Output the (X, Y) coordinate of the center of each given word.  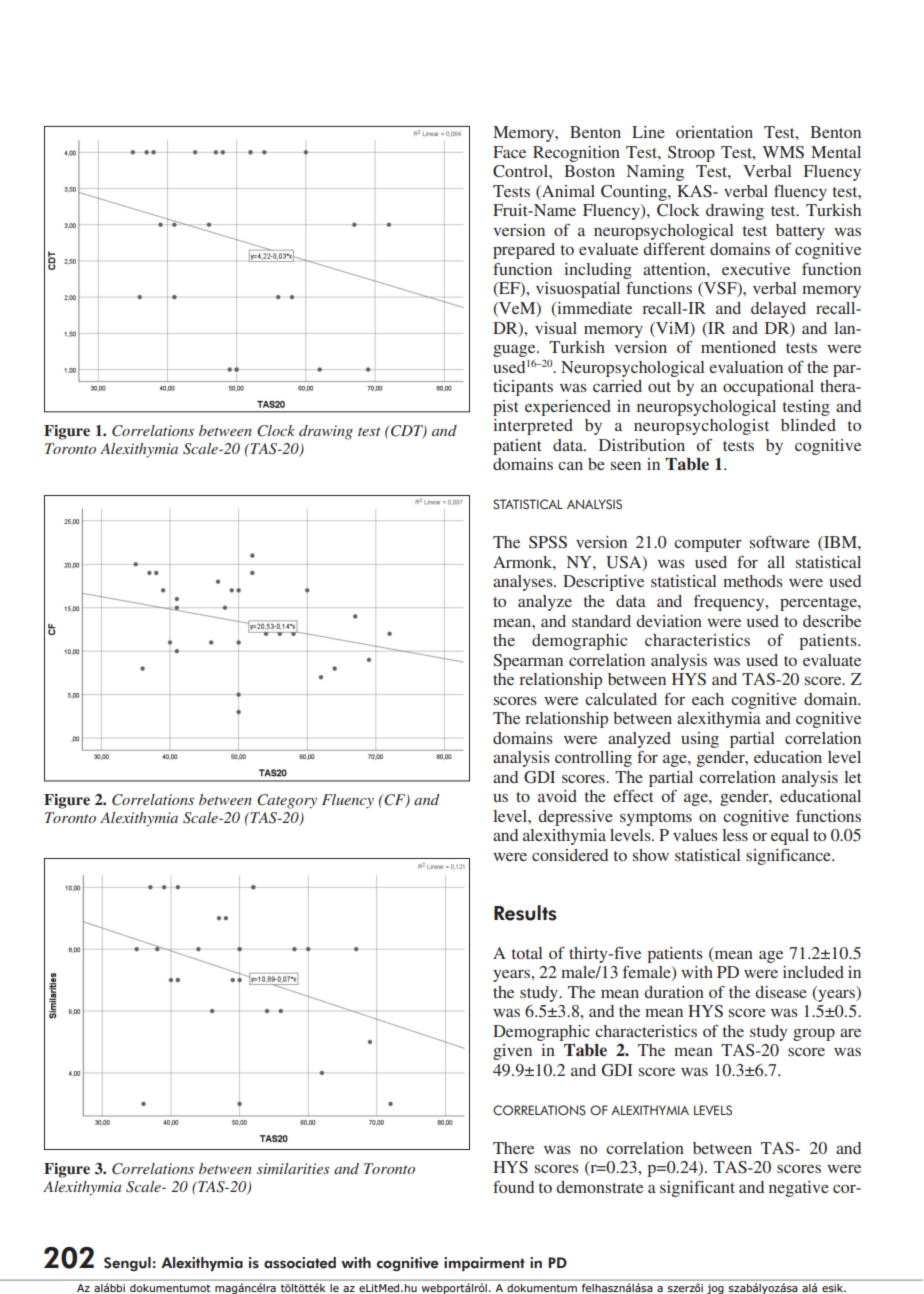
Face (509, 152)
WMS (783, 152)
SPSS (548, 542)
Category (287, 801)
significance (789, 857)
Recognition (576, 154)
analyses (524, 583)
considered (570, 855)
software (780, 542)
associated (300, 1263)
